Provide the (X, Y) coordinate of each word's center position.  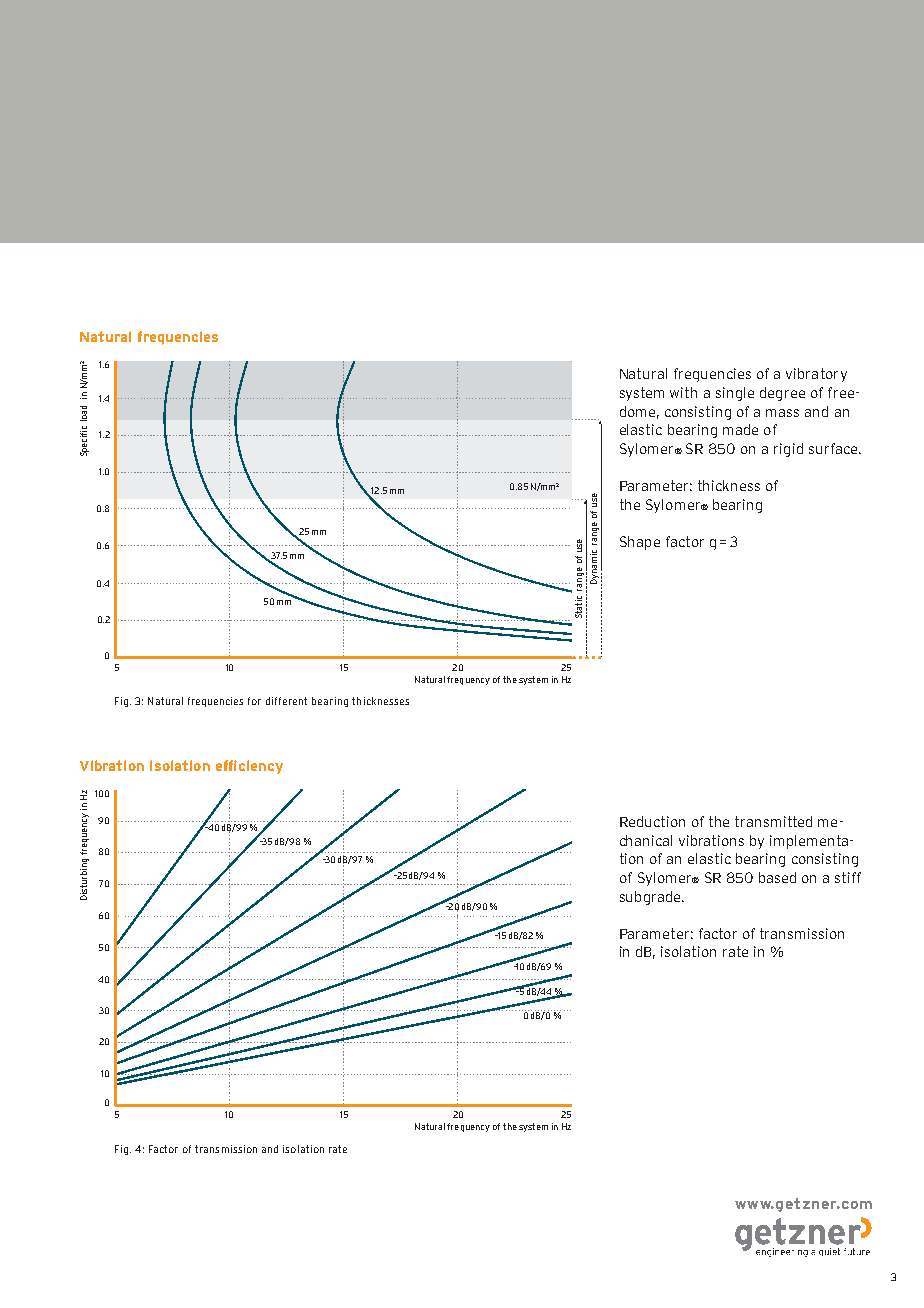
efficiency (249, 767)
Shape (640, 543)
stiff (848, 877)
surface (834, 448)
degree (782, 394)
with (683, 392)
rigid (788, 450)
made (740, 429)
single (735, 394)
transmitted (773, 821)
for (254, 701)
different (286, 701)
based (777, 877)
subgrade (651, 898)
